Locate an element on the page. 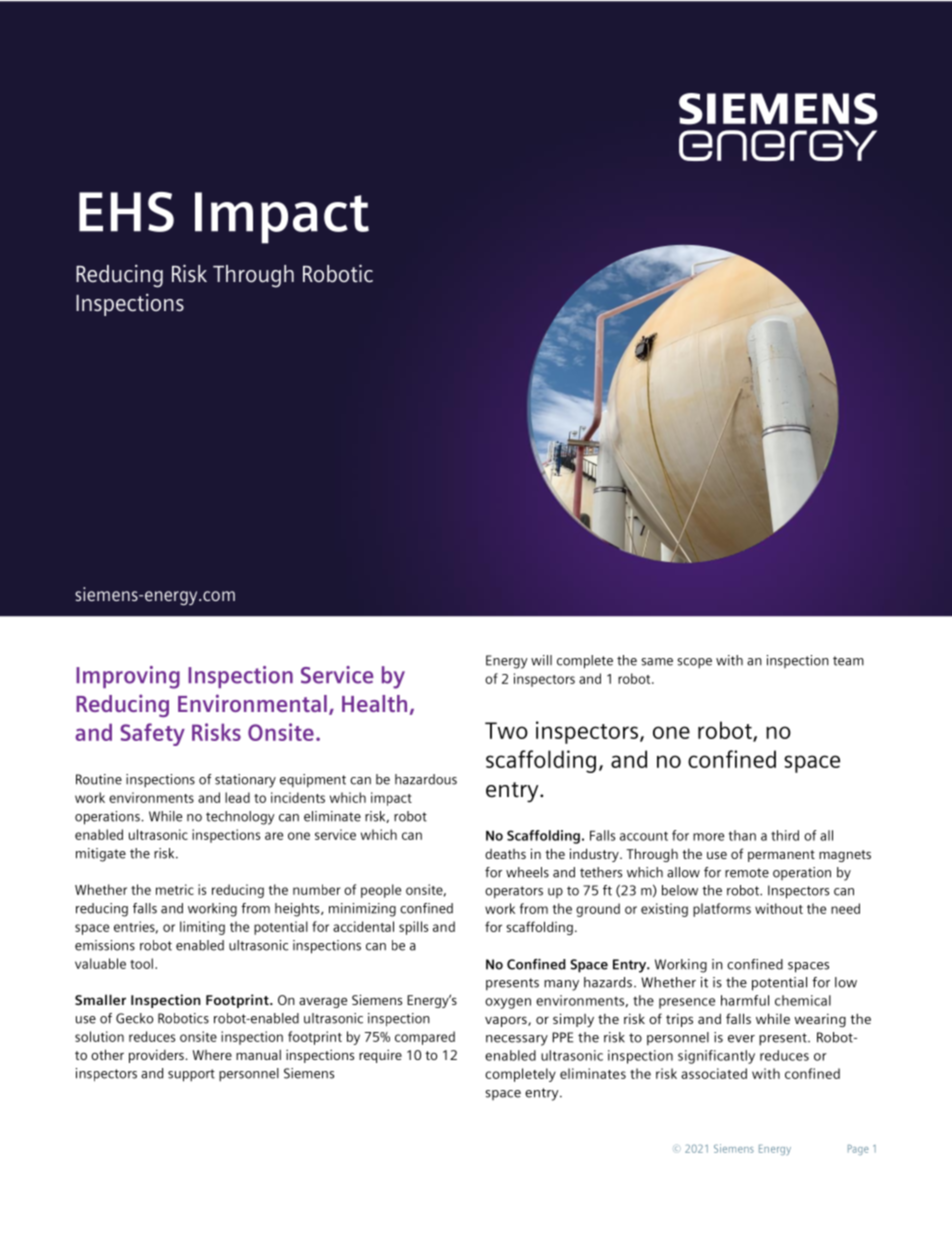 This document has height=1233, width=952. Environmental is located at coordinates (252, 703).
